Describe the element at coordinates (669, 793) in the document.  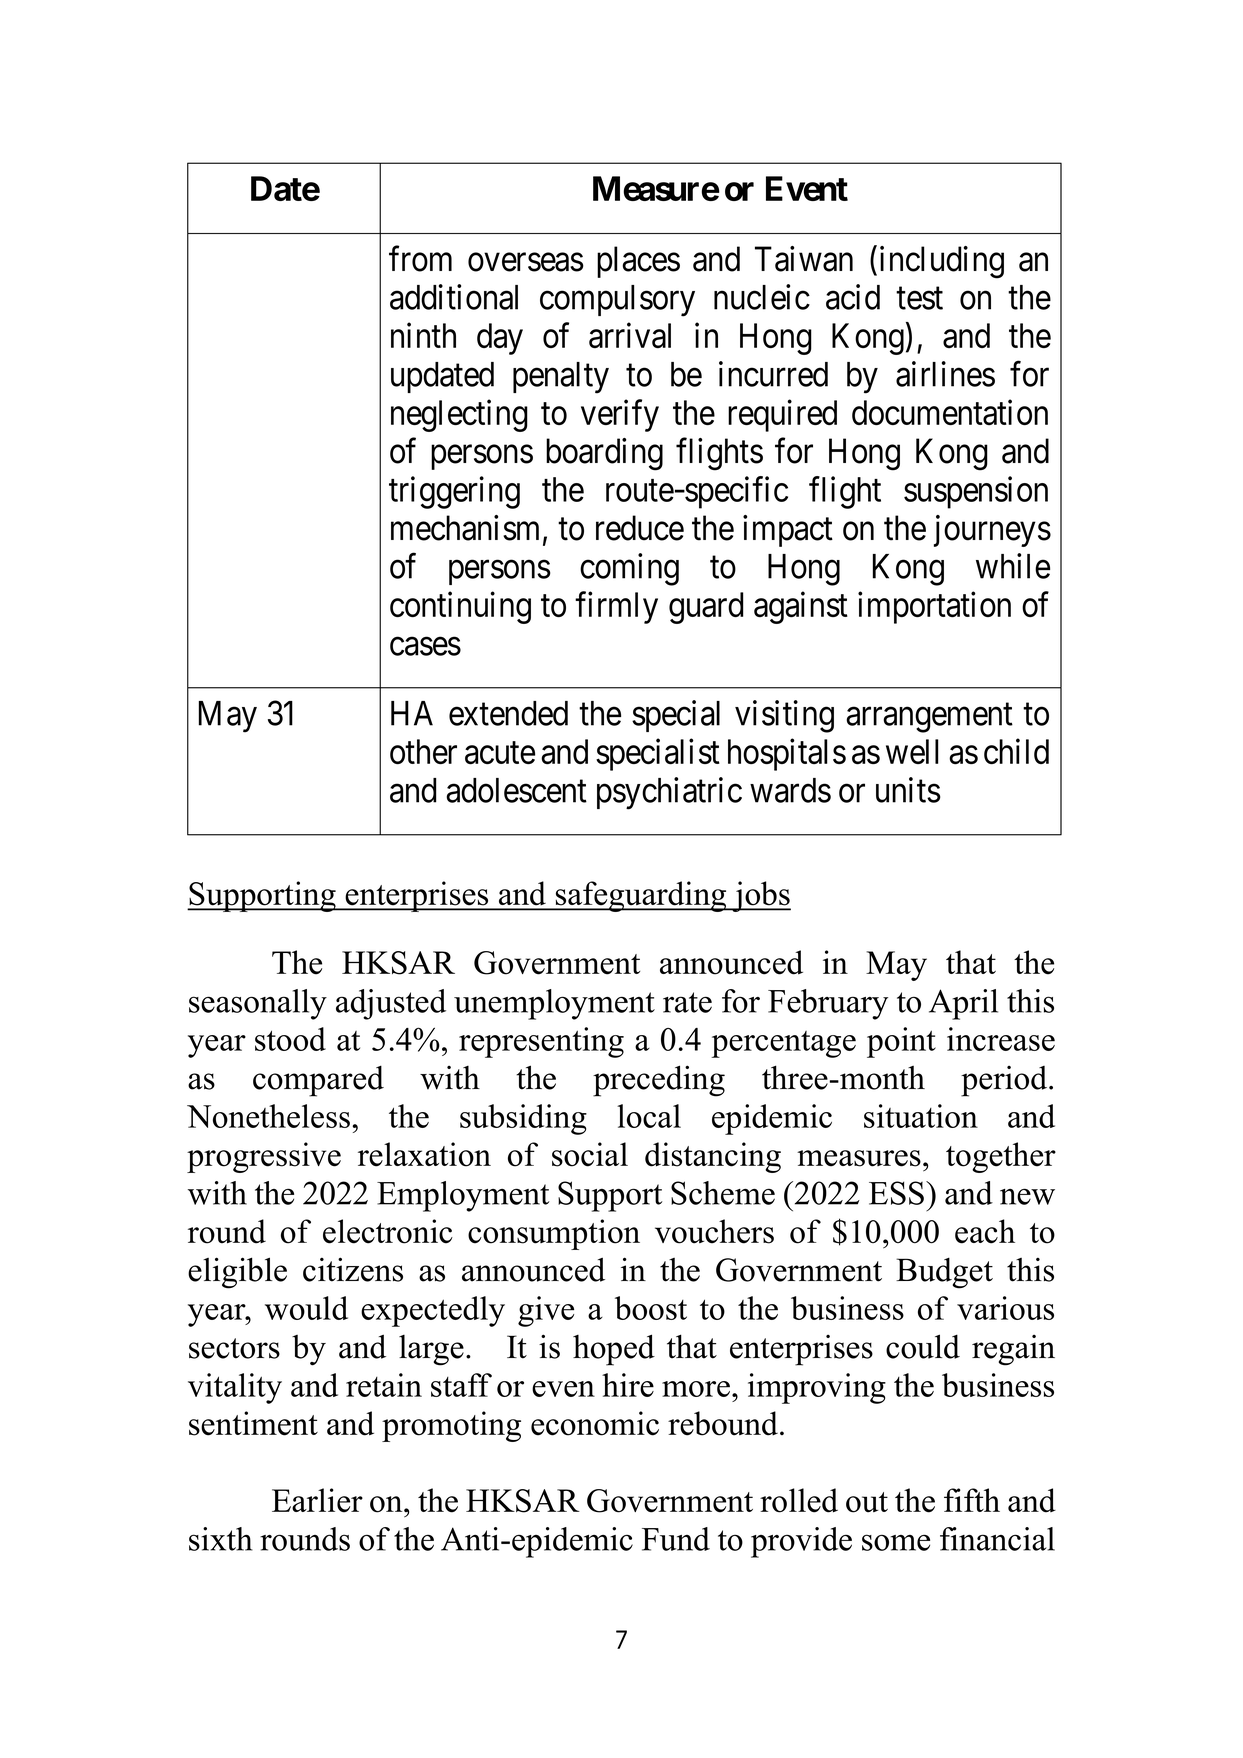
I see `psychiatric` at that location.
